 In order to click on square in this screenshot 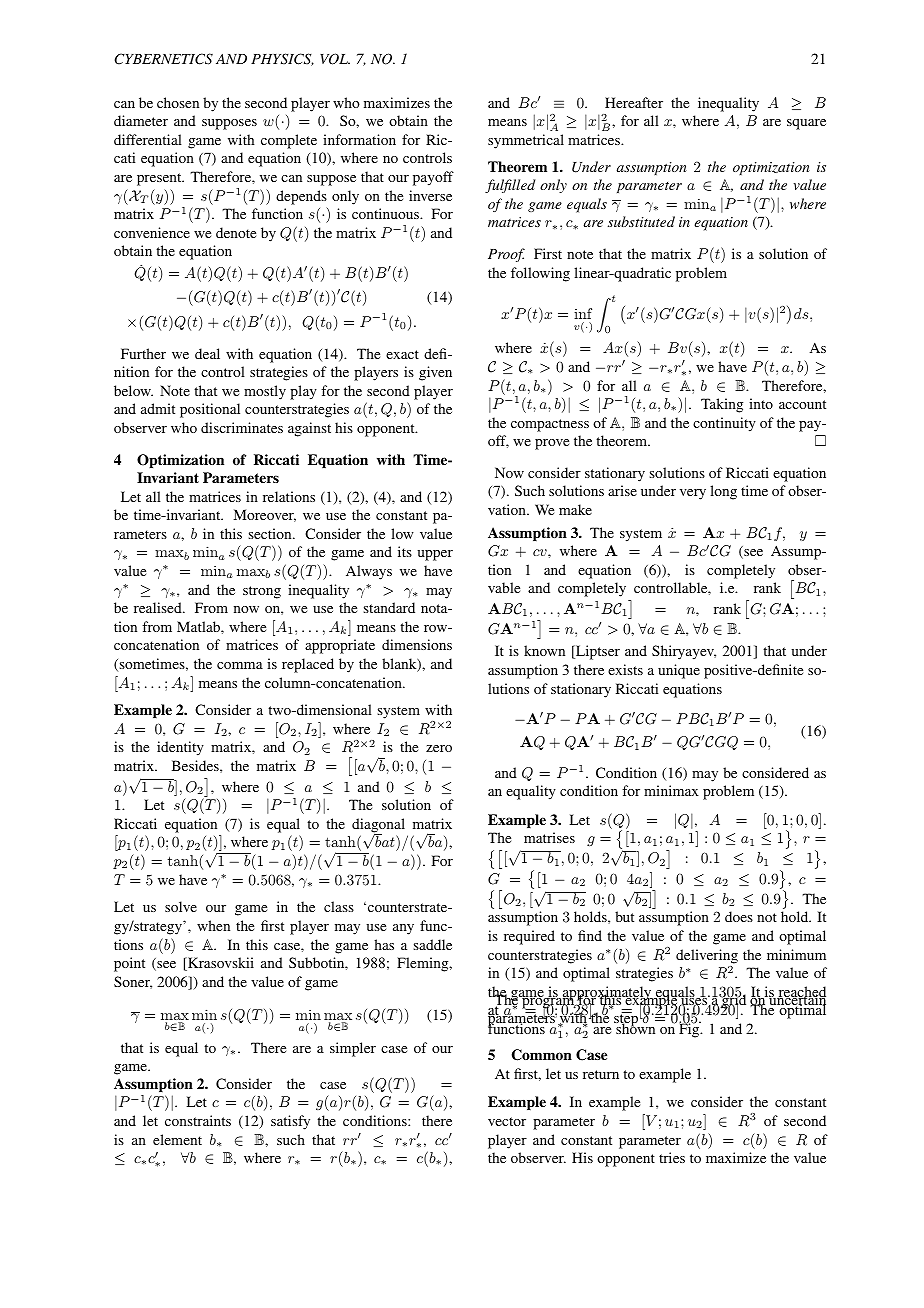, I will do `click(806, 124)`.
